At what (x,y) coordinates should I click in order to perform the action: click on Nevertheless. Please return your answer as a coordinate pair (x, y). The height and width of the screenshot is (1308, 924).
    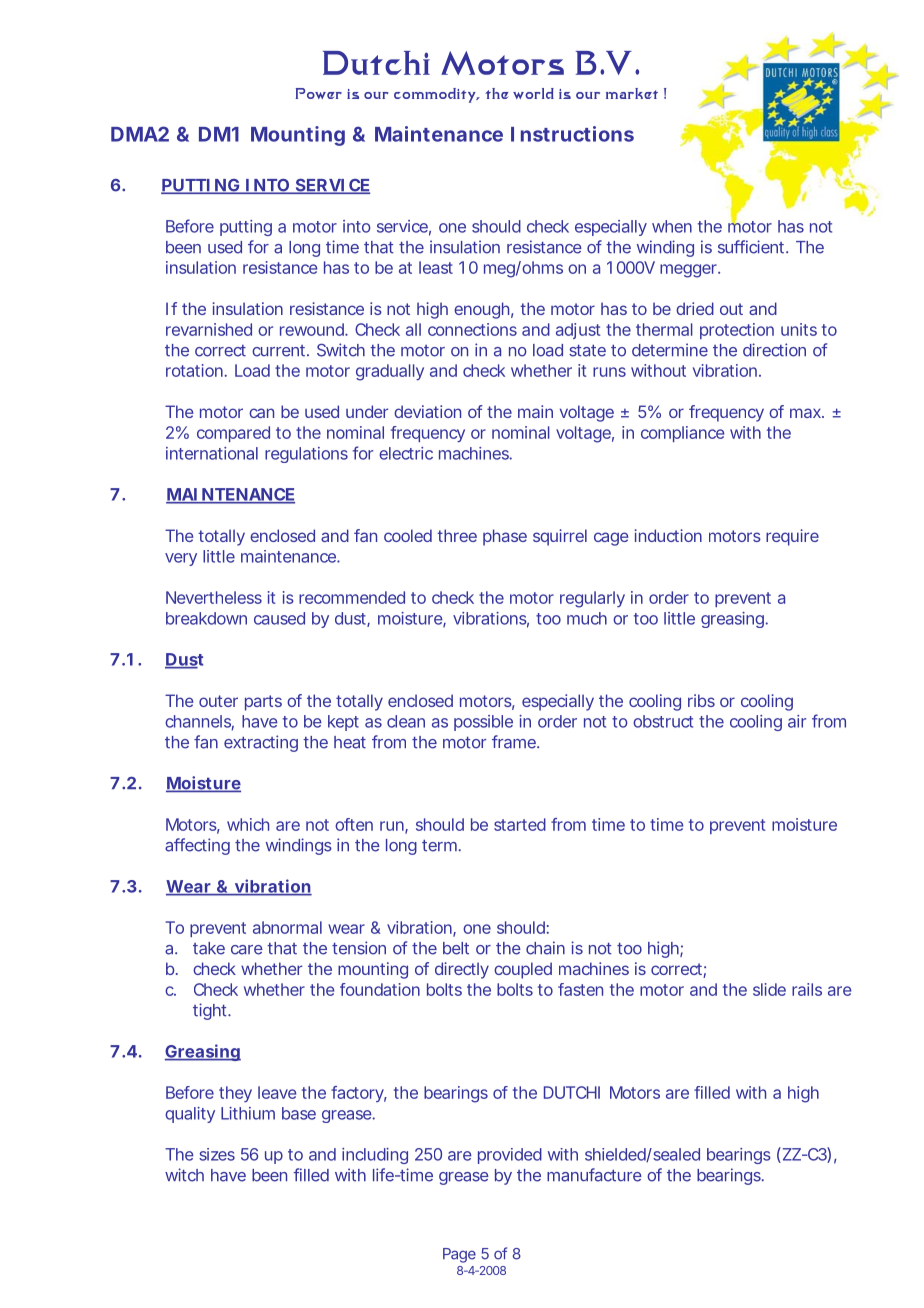
    Looking at the image, I should click on (214, 597).
